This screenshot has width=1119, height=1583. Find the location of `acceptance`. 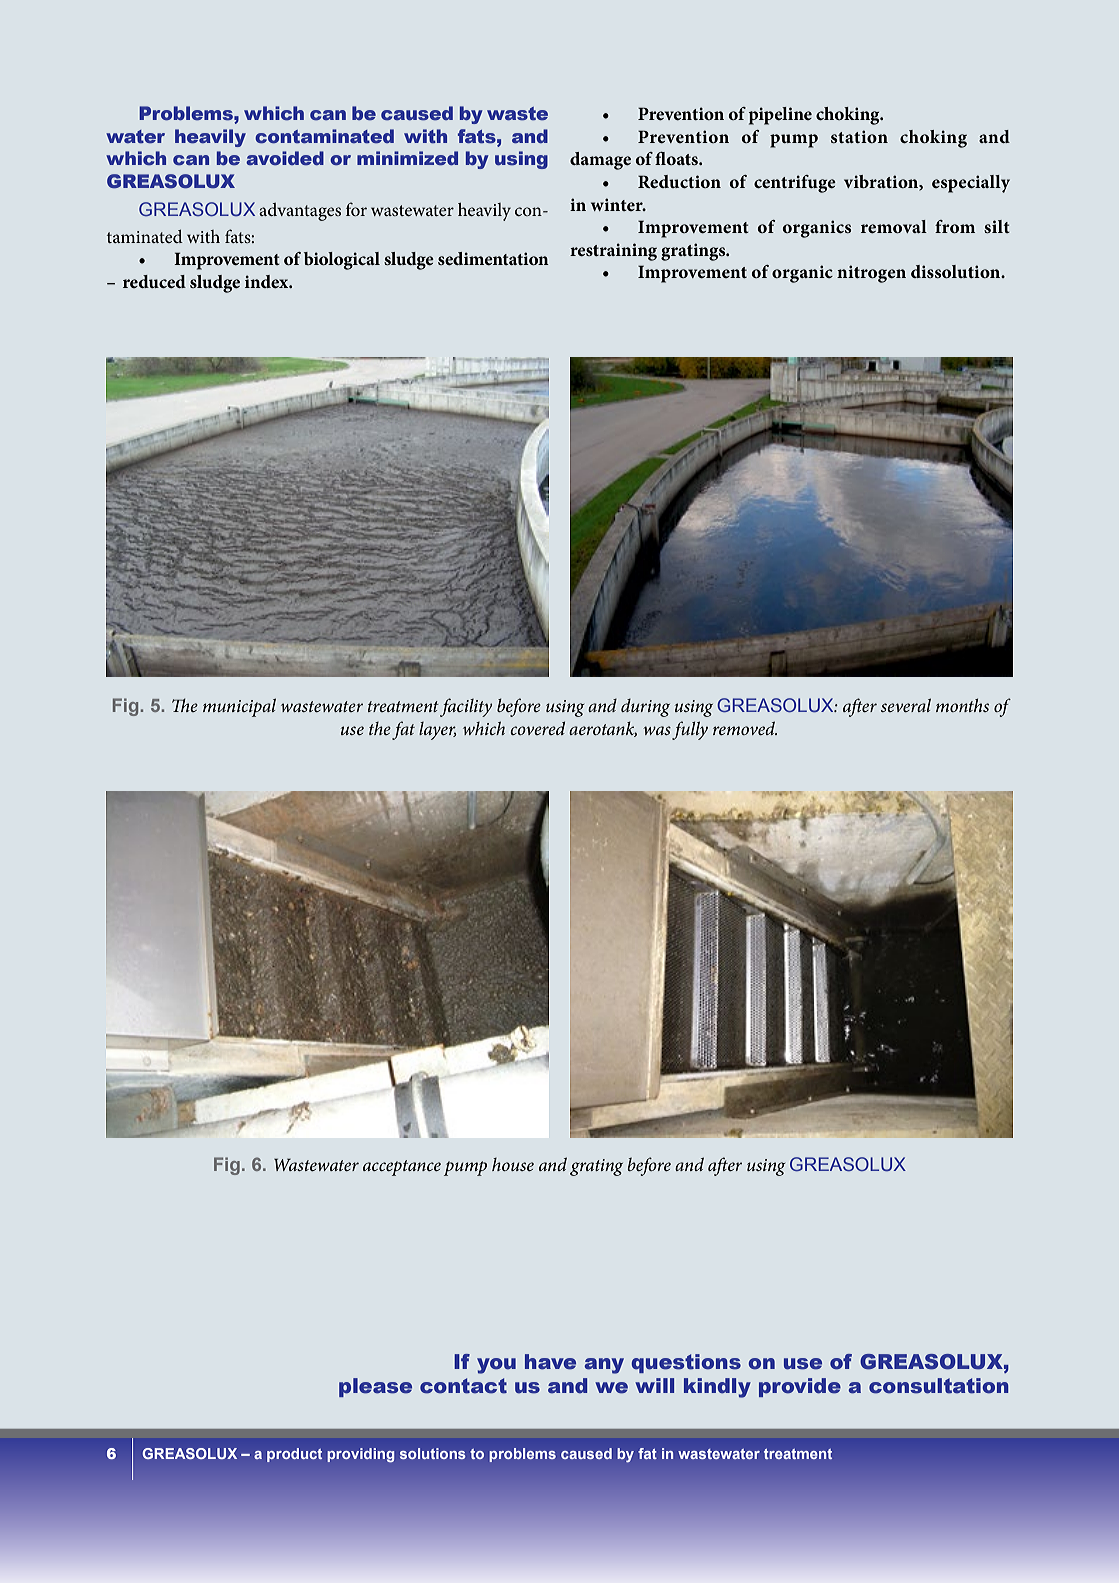

acceptance is located at coordinates (402, 1168).
